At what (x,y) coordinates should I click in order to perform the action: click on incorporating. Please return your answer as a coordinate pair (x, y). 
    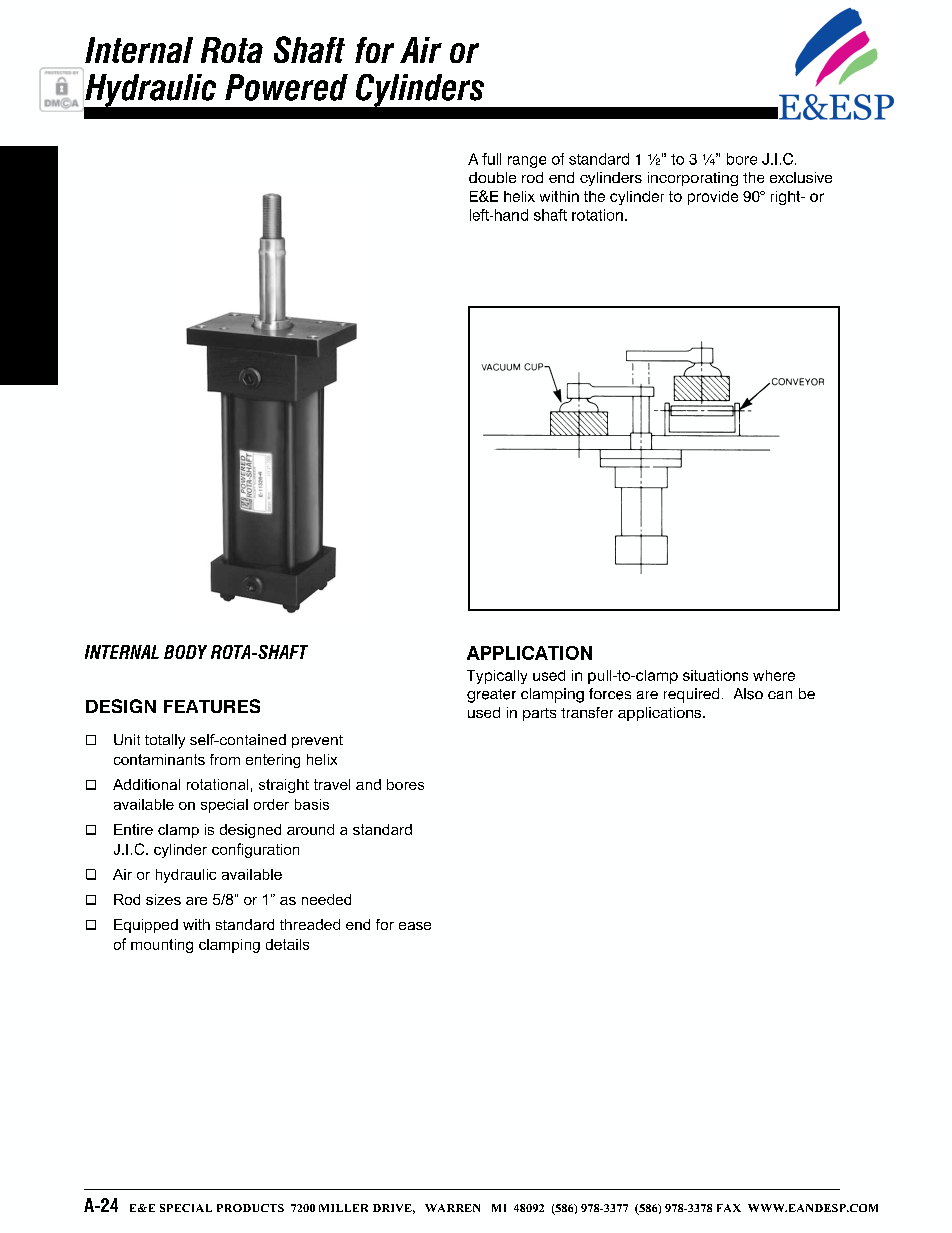
    Looking at the image, I should click on (693, 179).
